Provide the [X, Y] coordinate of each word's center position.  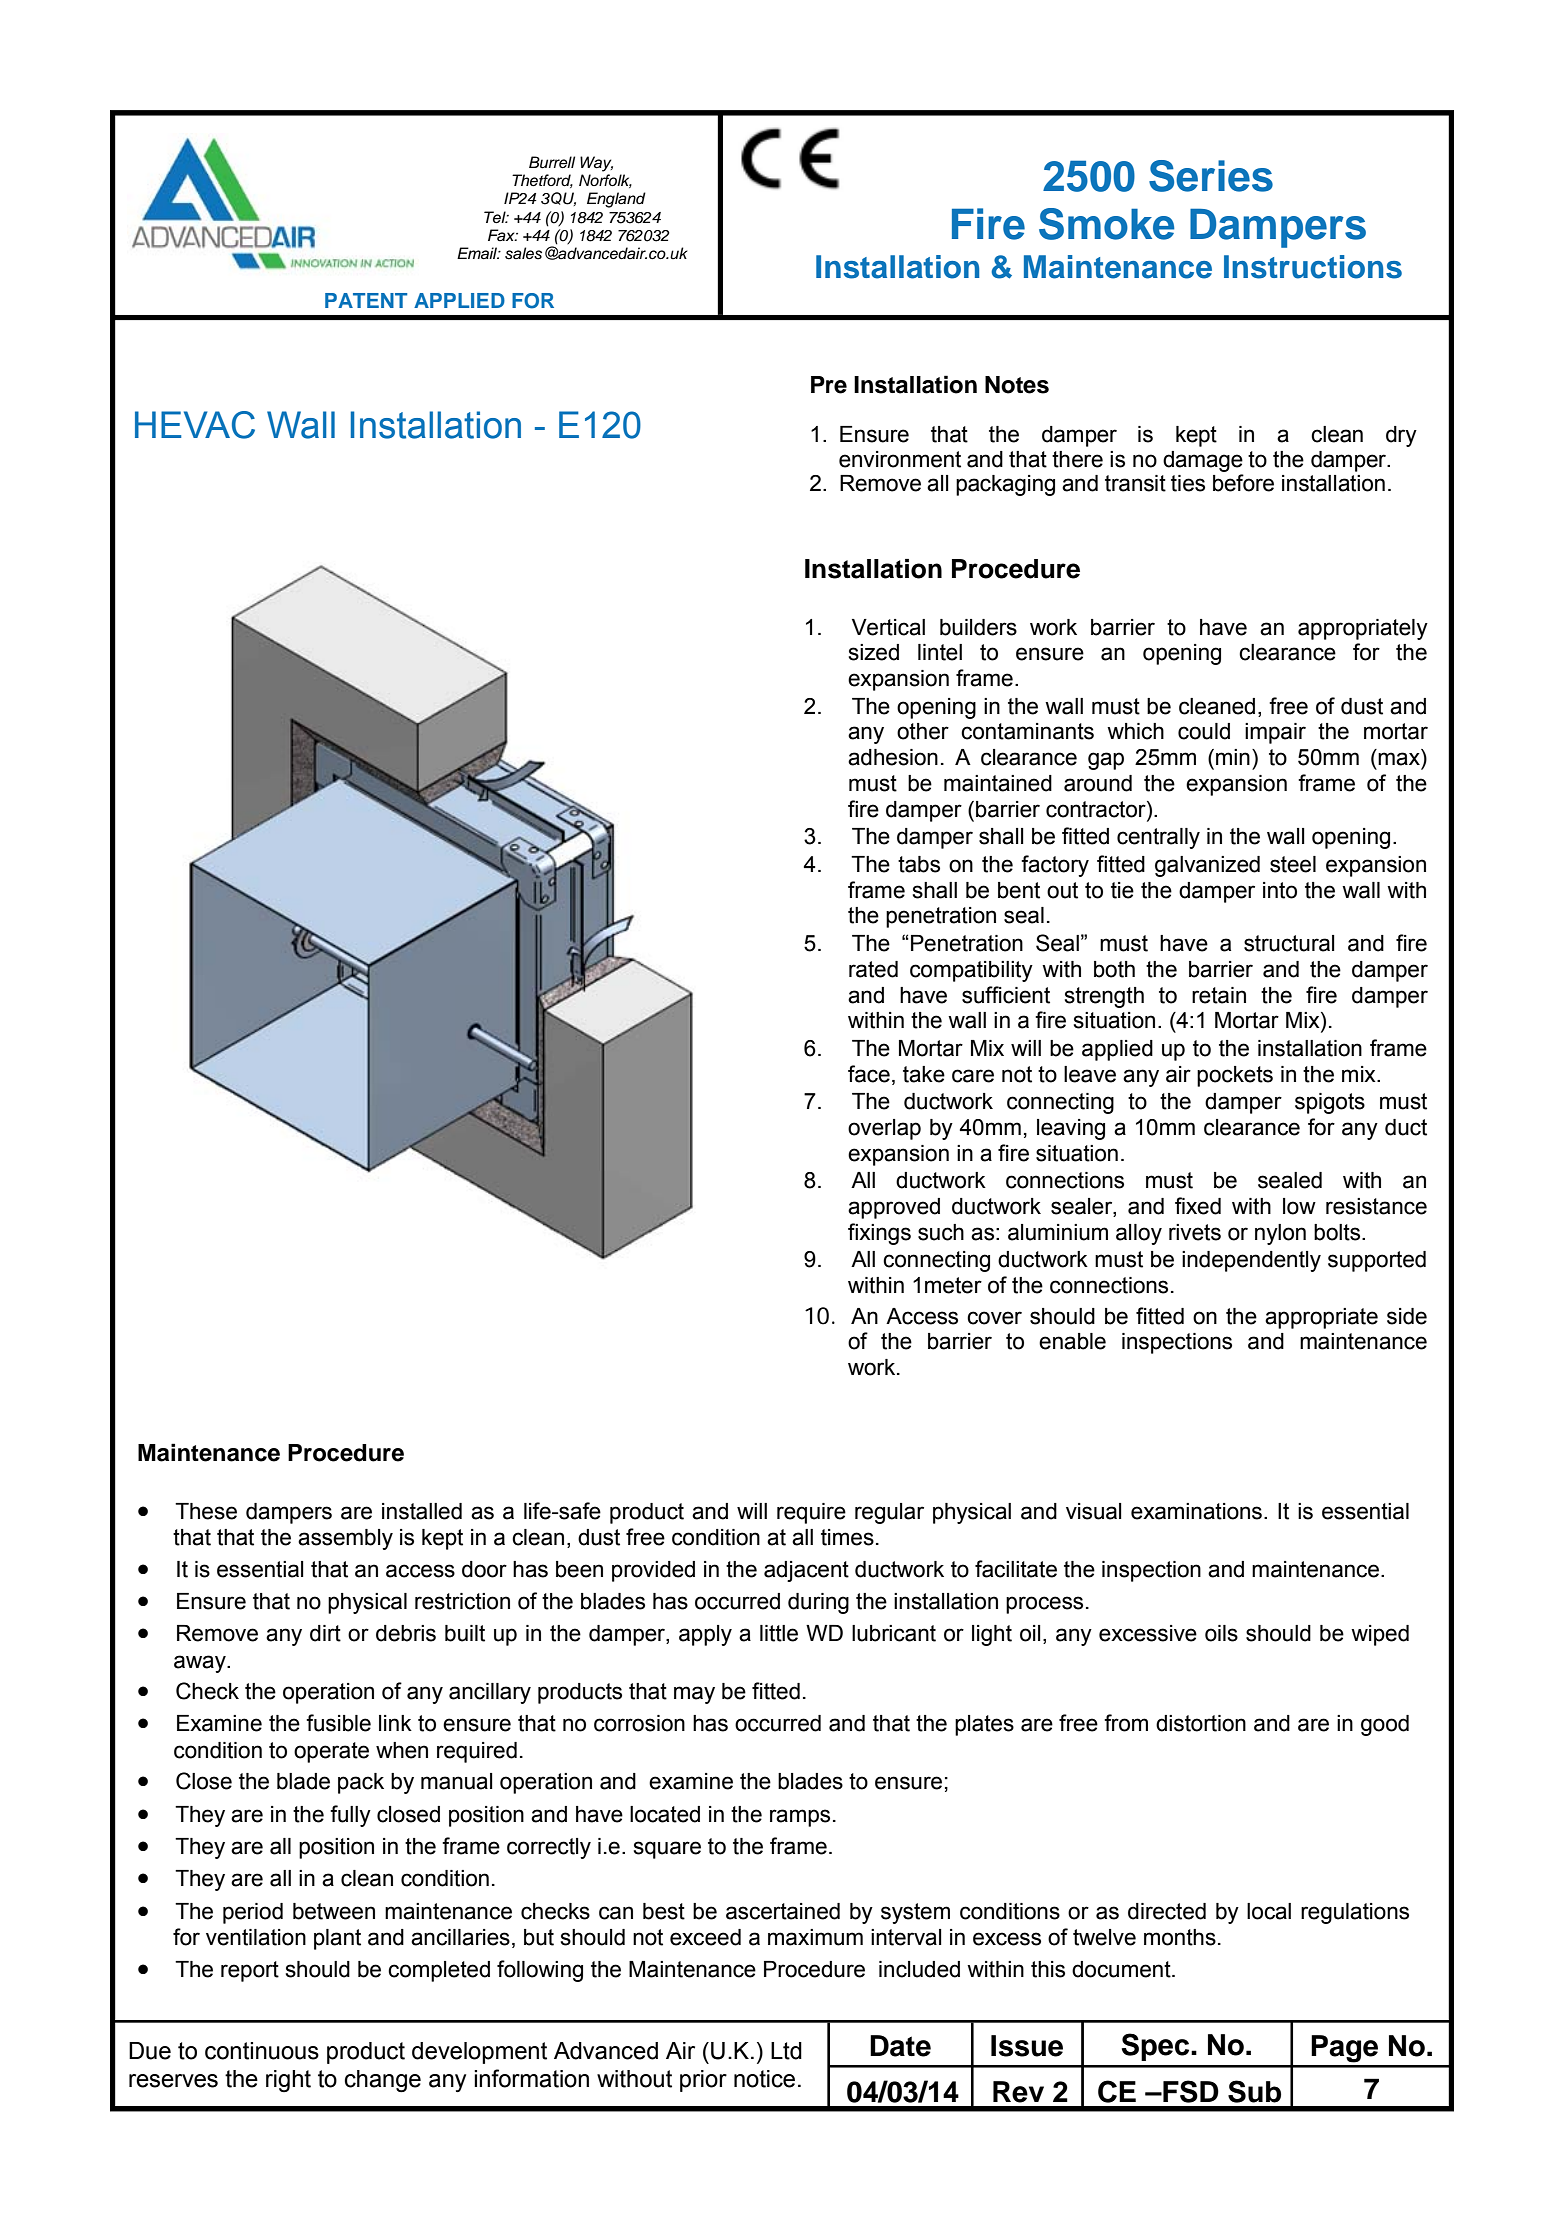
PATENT [366, 300]
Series [1211, 176]
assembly [345, 1539]
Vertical [888, 627]
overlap [884, 1129]
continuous [262, 2051]
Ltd [786, 2051]
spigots [1330, 1103]
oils [1221, 1633]
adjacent [806, 1571]
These [206, 1511]
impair [1275, 733]
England [616, 200]
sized [874, 652]
